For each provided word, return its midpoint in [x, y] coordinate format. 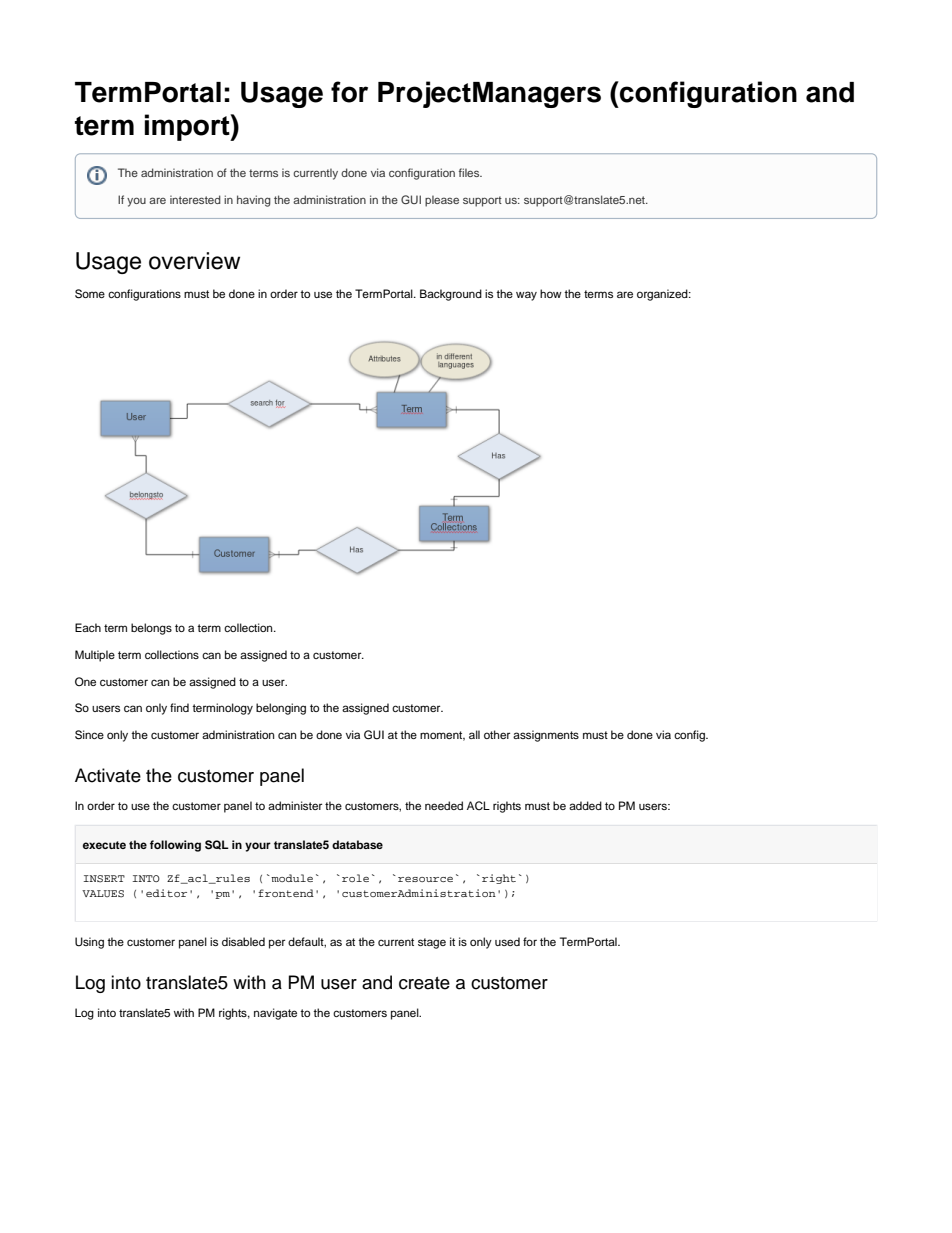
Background [451, 295]
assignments [546, 736]
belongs [151, 629]
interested [195, 199]
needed [444, 805]
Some [90, 294]
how [551, 293]
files [470, 172]
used [507, 941]
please [442, 201]
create [424, 983]
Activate [108, 775]
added [585, 805]
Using [89, 943]
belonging [281, 709]
